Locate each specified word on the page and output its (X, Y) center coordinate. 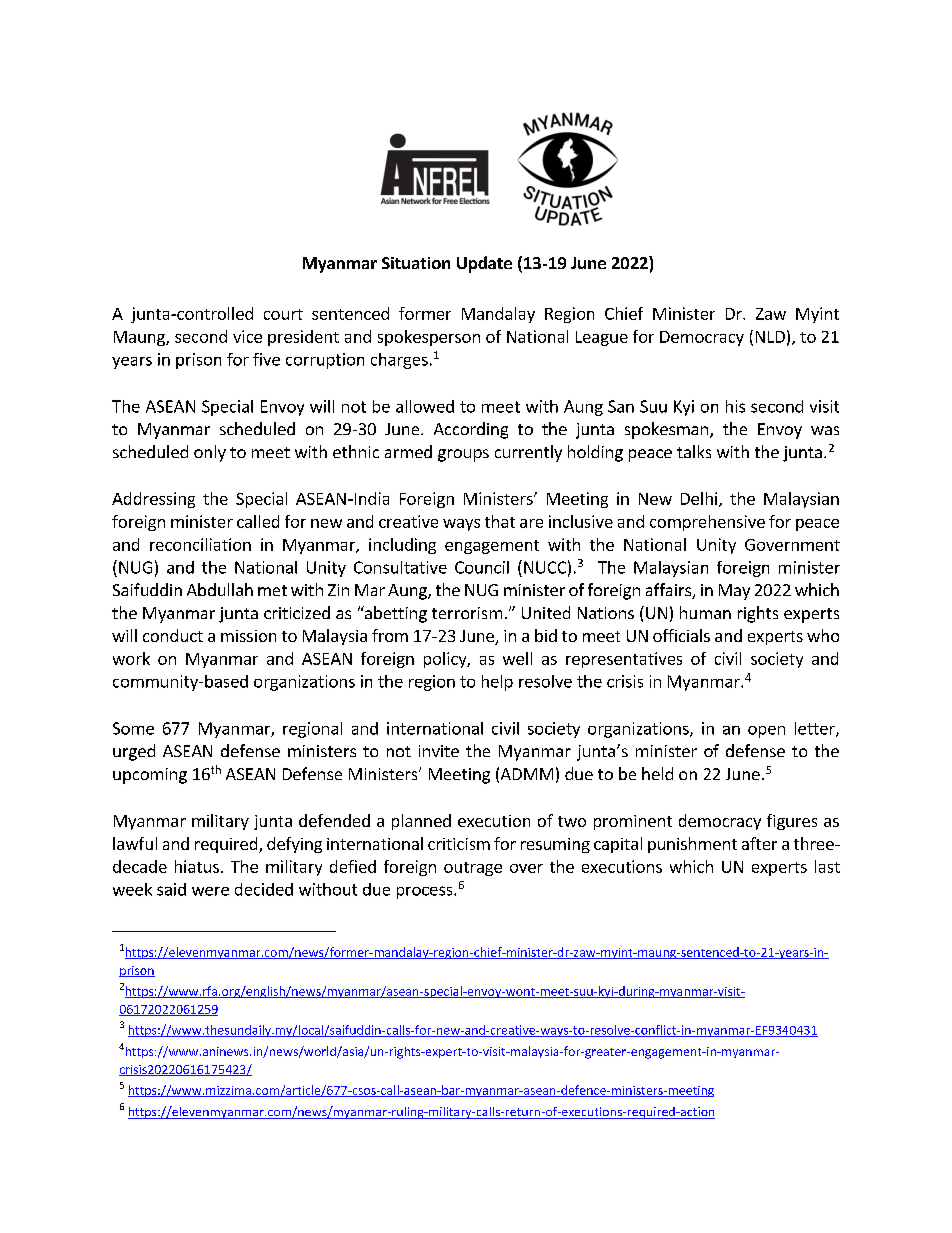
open (766, 732)
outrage (473, 869)
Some (133, 728)
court (283, 314)
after (759, 843)
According (471, 430)
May (734, 592)
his (735, 406)
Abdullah (220, 589)
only (210, 453)
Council (482, 567)
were (210, 891)
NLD (770, 337)
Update (484, 264)
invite (439, 751)
